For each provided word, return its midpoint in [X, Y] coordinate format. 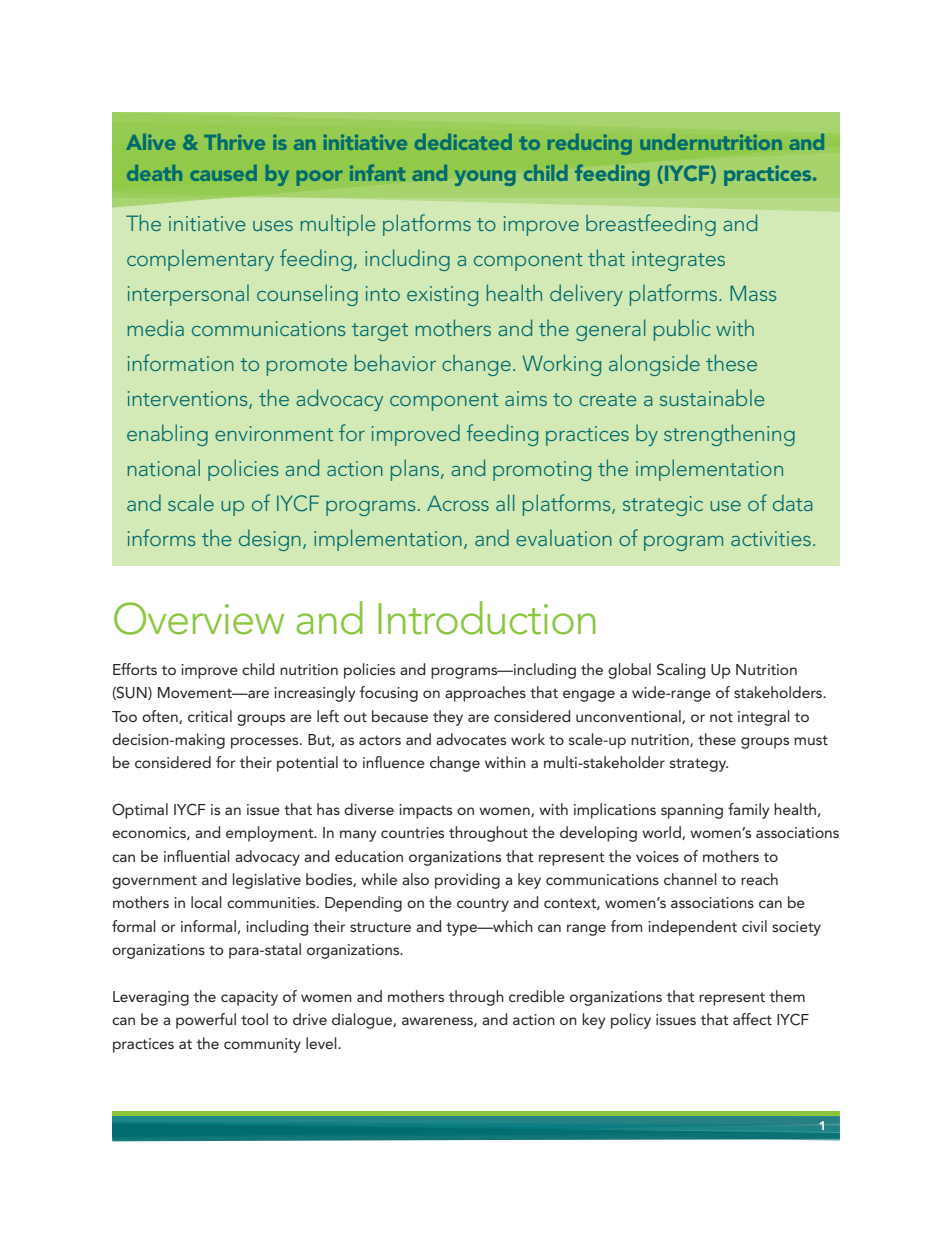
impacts [425, 811]
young [485, 178]
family [748, 811]
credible [537, 996]
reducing [590, 144]
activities [771, 538]
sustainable [712, 397]
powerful [206, 1021]
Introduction [487, 618]
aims [526, 398]
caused [223, 173]
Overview [199, 618]
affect [752, 1019]
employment [271, 834]
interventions [189, 400]
